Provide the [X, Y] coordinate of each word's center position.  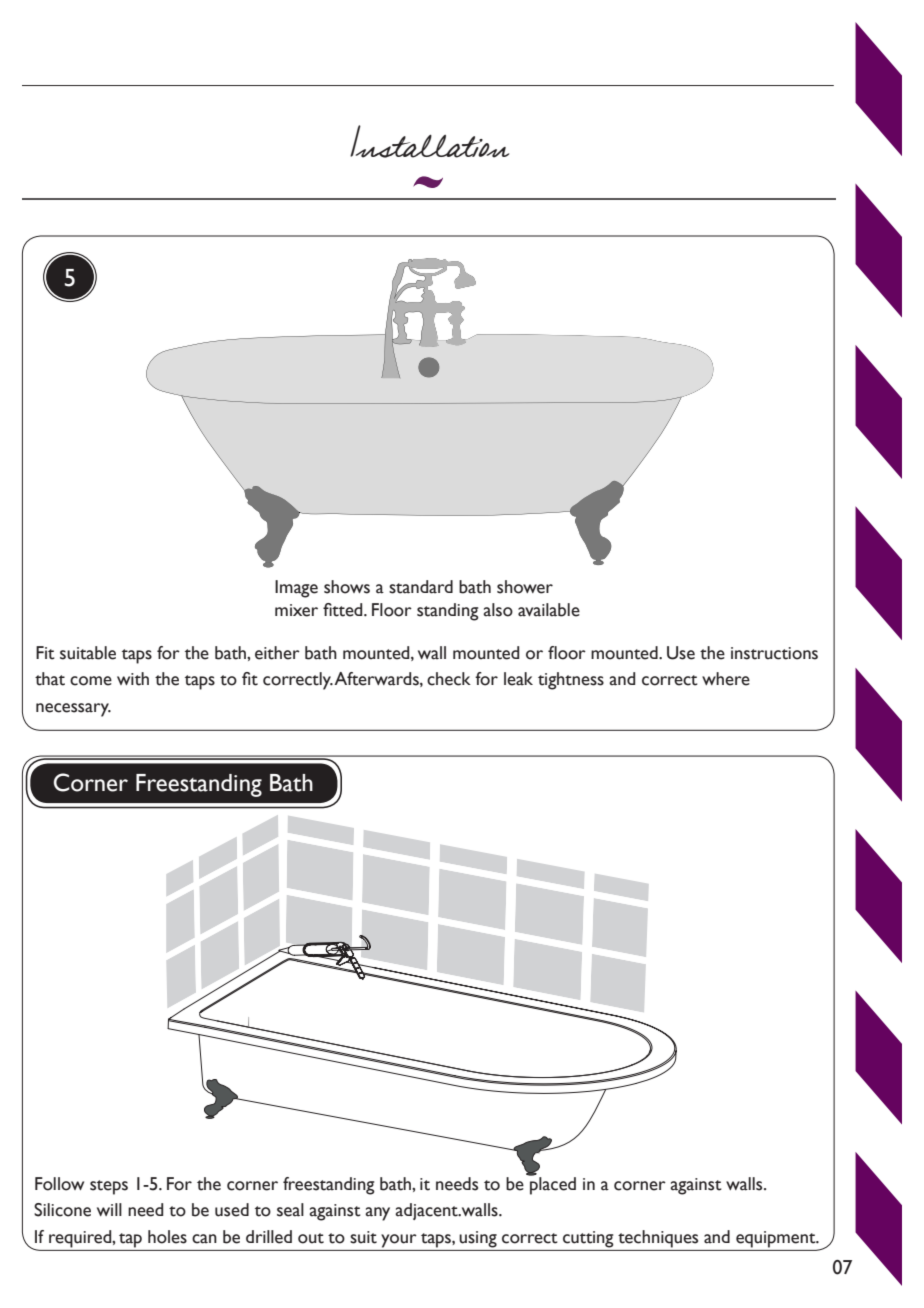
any [377, 1214]
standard [421, 587]
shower [525, 587]
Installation [429, 141]
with [133, 679]
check [449, 679]
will [109, 1209]
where [726, 679]
